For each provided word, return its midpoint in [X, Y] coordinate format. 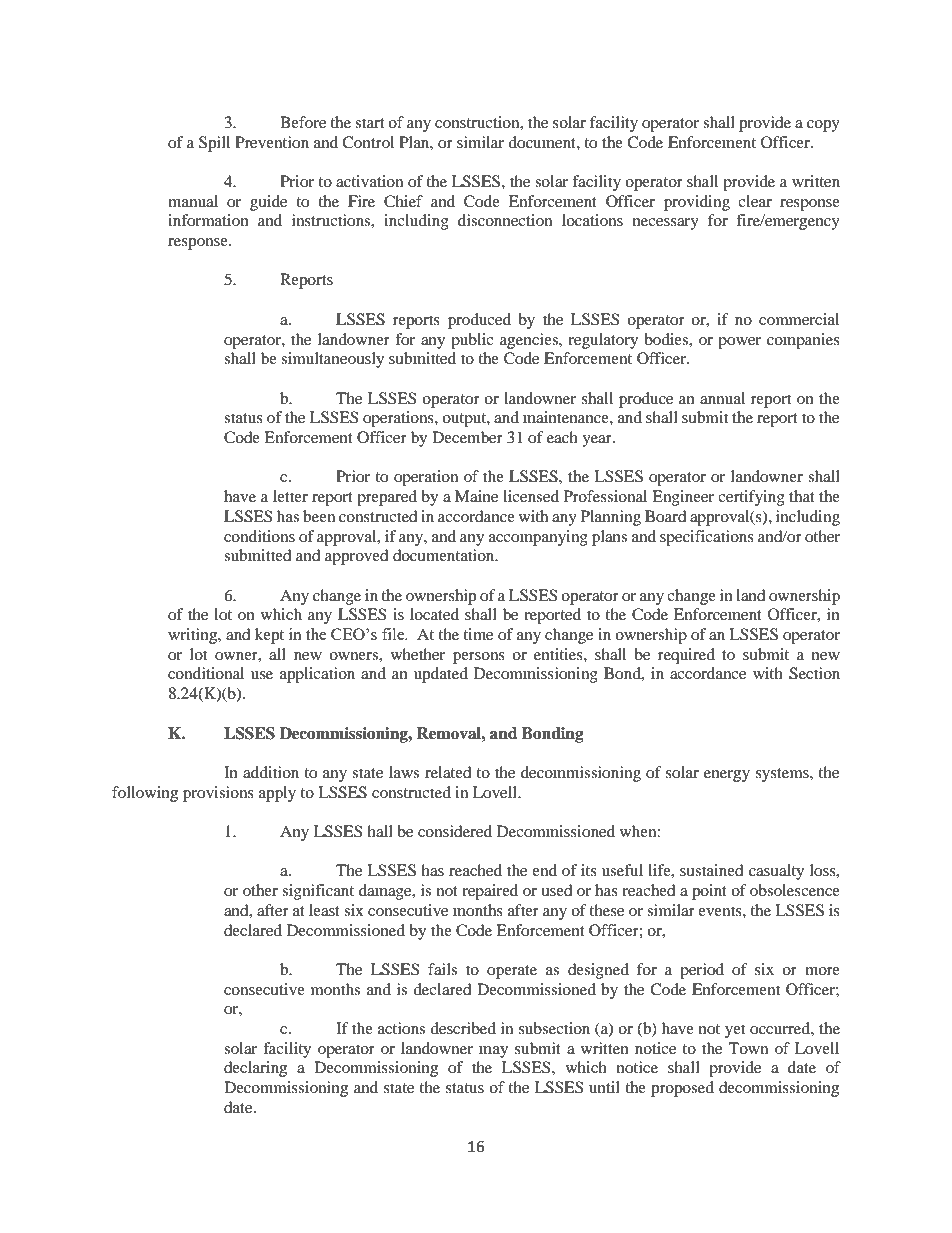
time [478, 634]
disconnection [505, 220]
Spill [214, 144]
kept [269, 636]
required [686, 656]
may [493, 1052]
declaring [255, 1069]
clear [755, 201]
